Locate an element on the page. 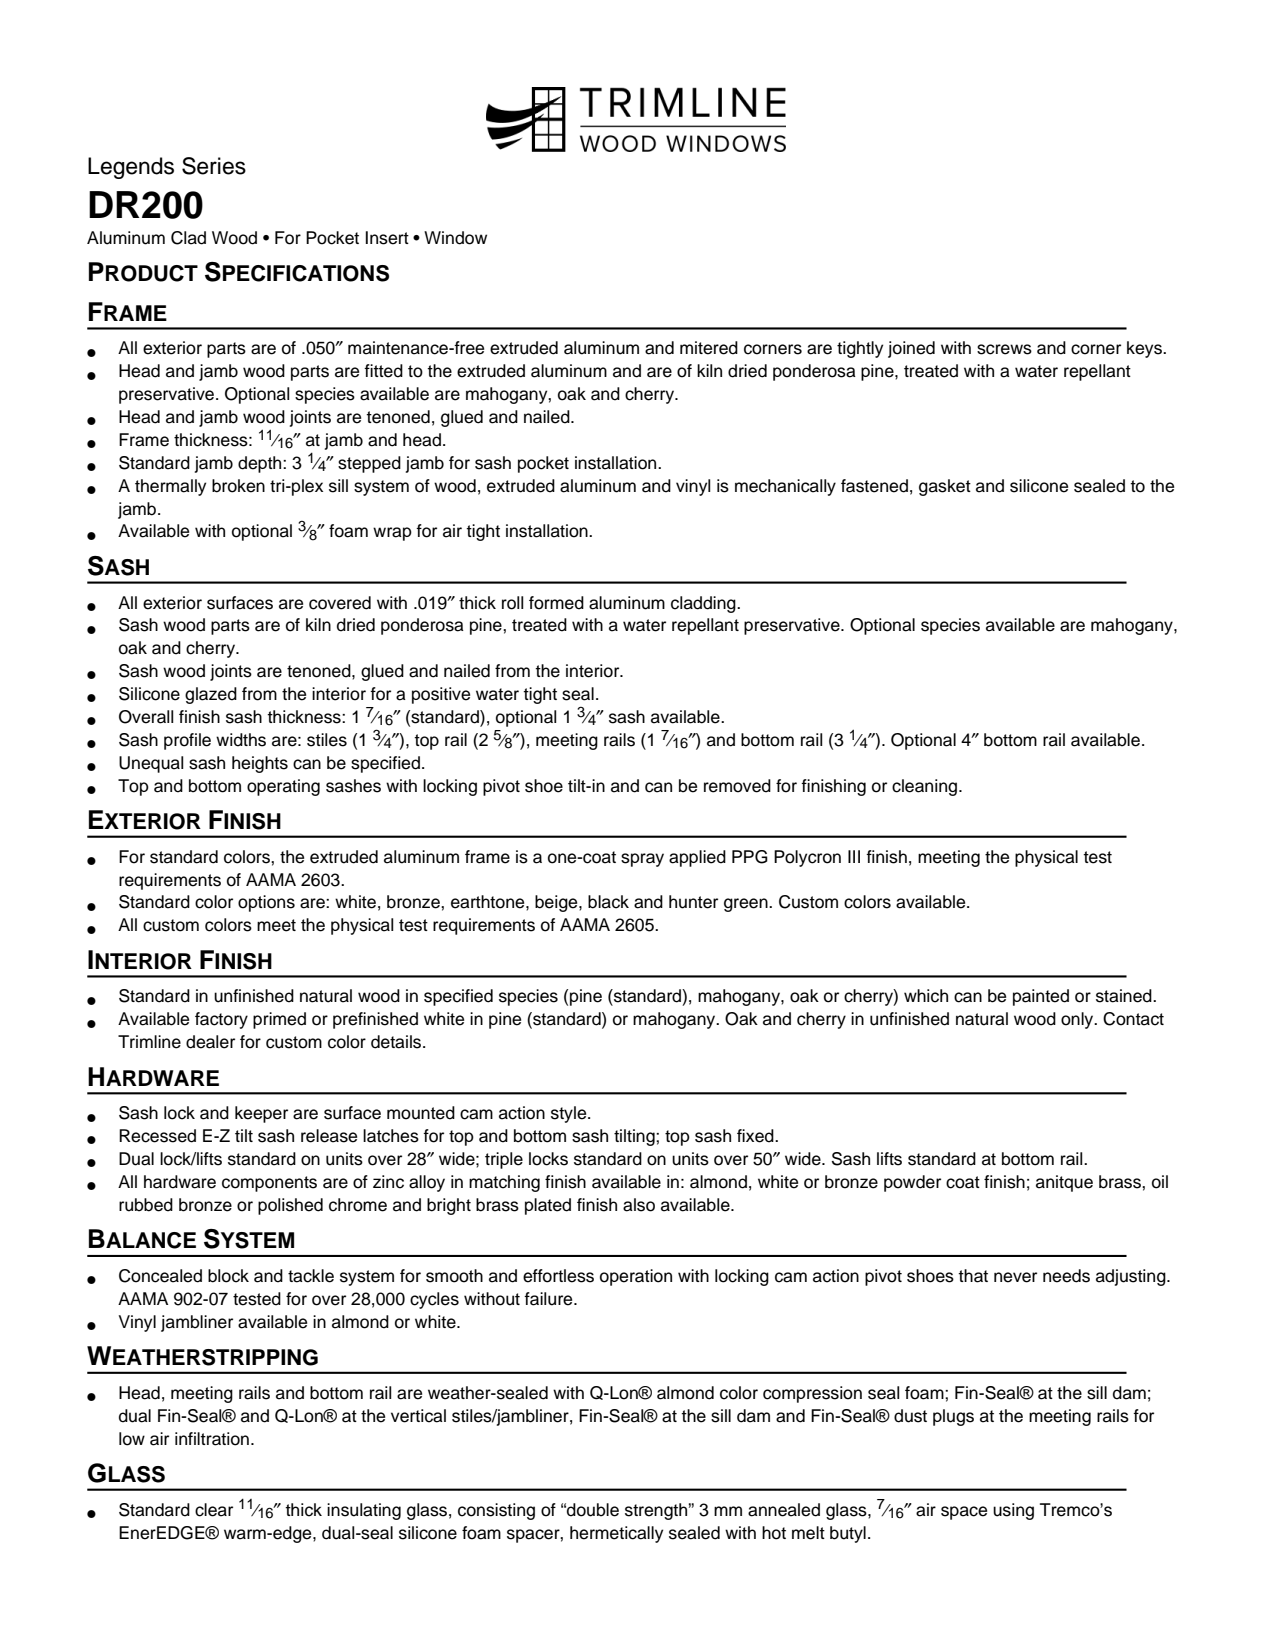  Series is located at coordinates (214, 166).
